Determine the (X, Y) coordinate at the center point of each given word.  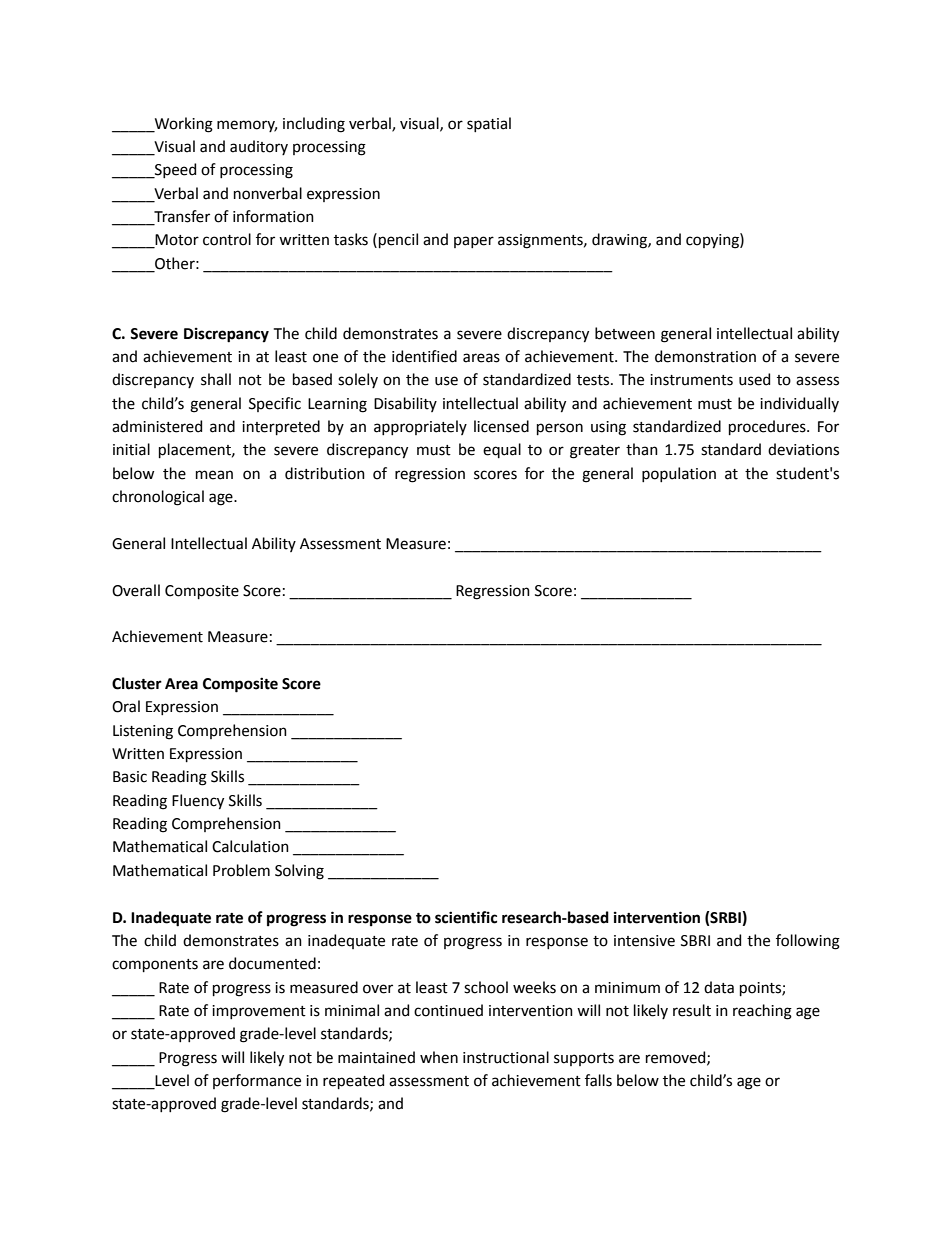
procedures (768, 427)
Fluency (198, 802)
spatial (489, 124)
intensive (644, 941)
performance (257, 1081)
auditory (259, 147)
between (625, 333)
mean (214, 475)
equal (502, 450)
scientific (466, 917)
